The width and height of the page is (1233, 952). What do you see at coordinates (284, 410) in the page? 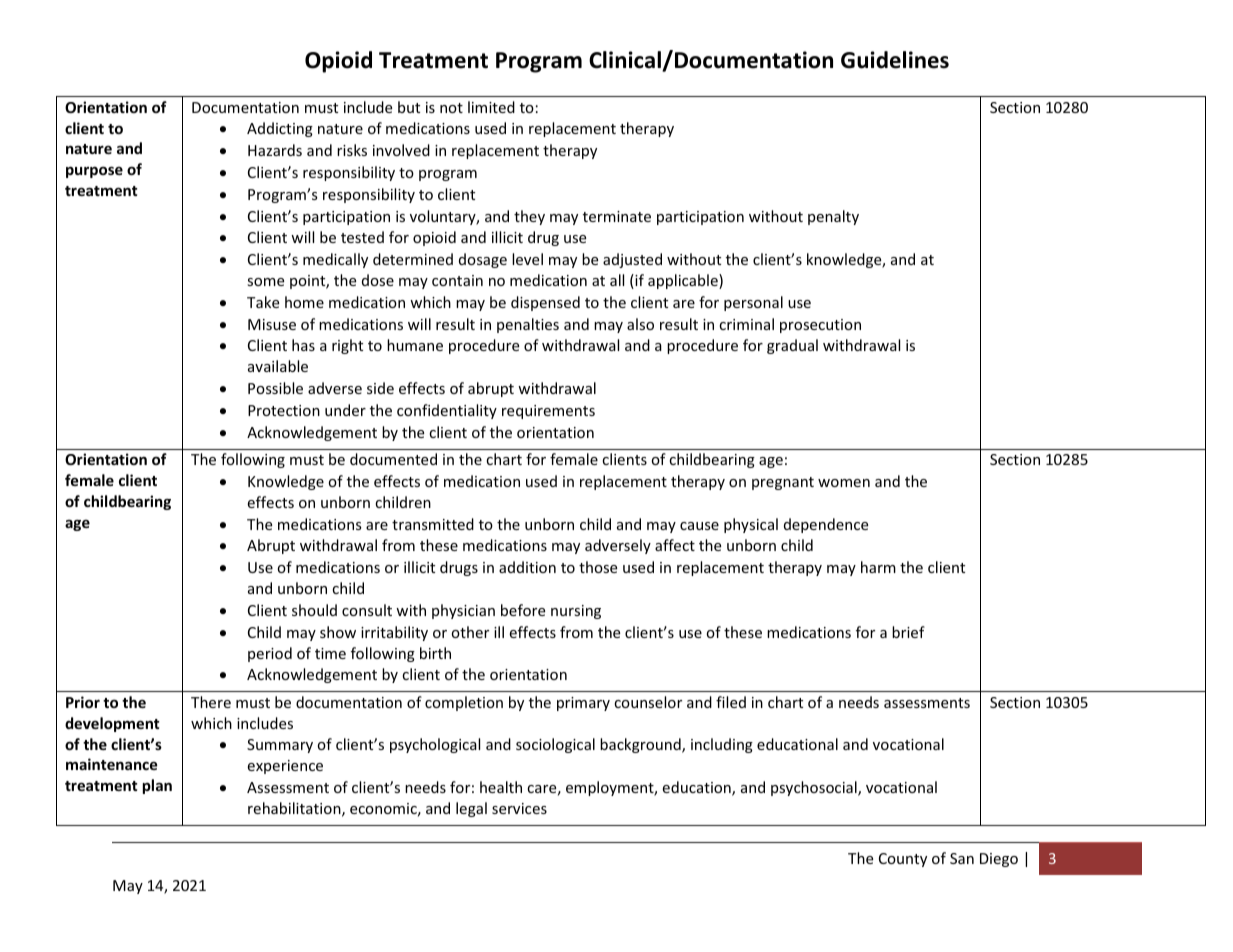
I see `Protection` at bounding box center [284, 410].
